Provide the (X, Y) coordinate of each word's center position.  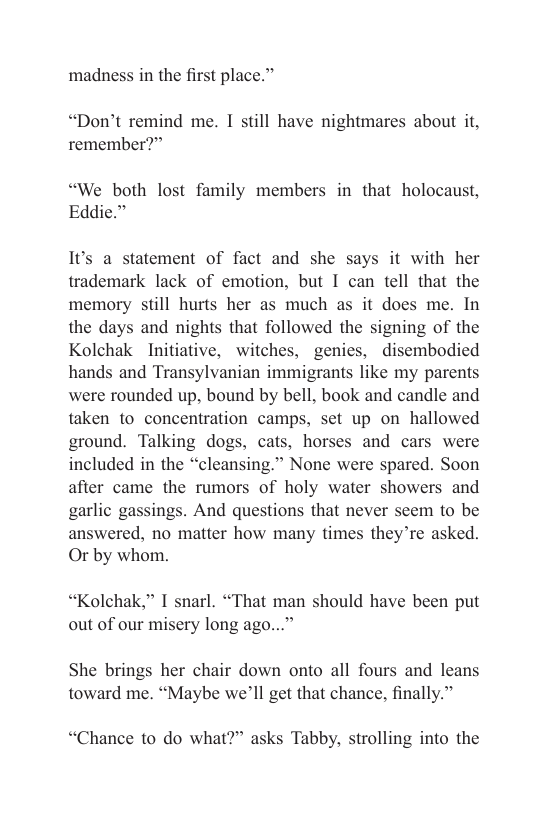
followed (298, 327)
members (290, 190)
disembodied (431, 350)
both (129, 190)
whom (142, 555)
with (427, 257)
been (430, 601)
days (116, 328)
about (435, 121)
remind (156, 121)
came (133, 489)
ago (258, 627)
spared (406, 465)
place (242, 76)
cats (273, 442)
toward (95, 693)
